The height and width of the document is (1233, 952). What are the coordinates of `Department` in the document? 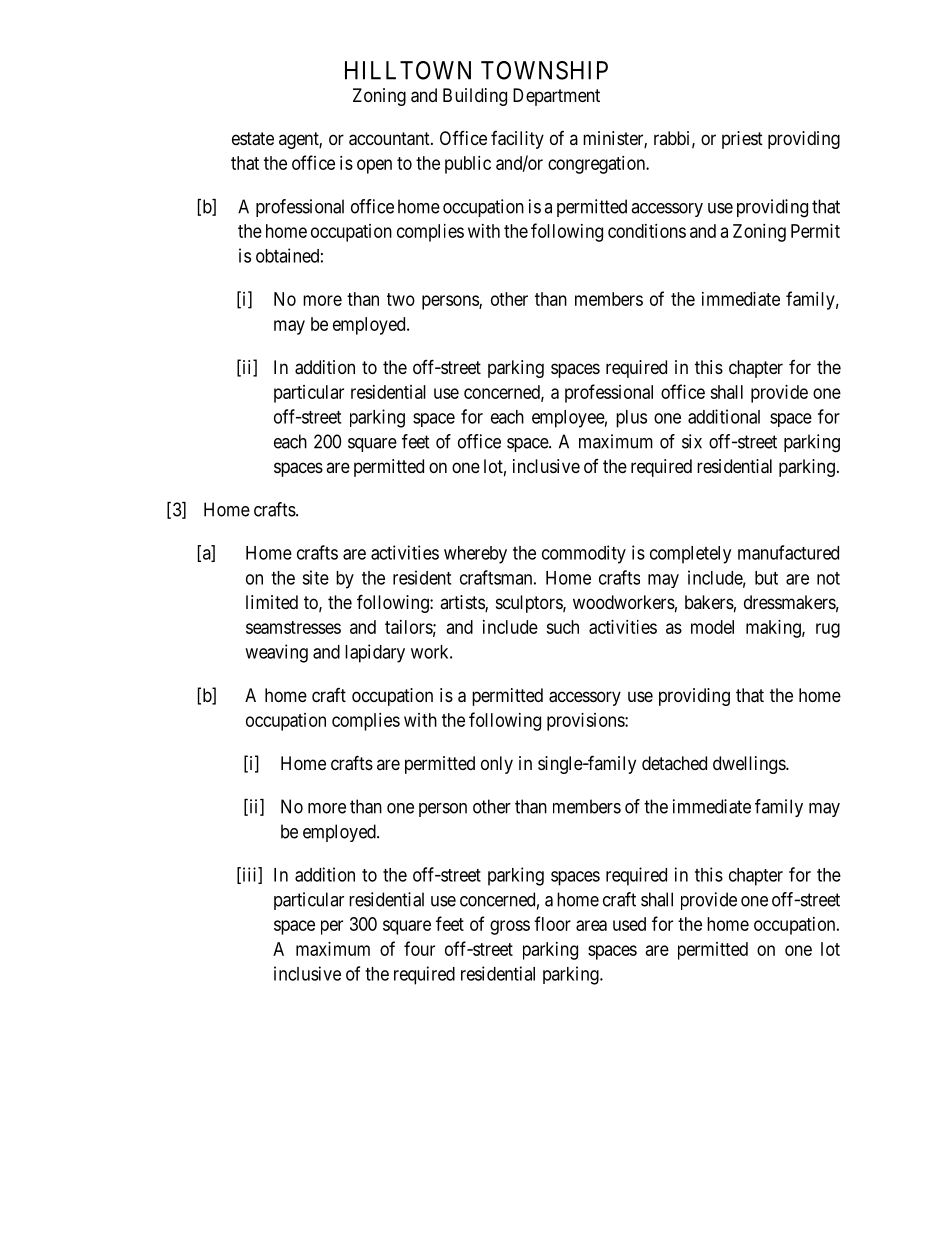 It's located at (556, 97).
